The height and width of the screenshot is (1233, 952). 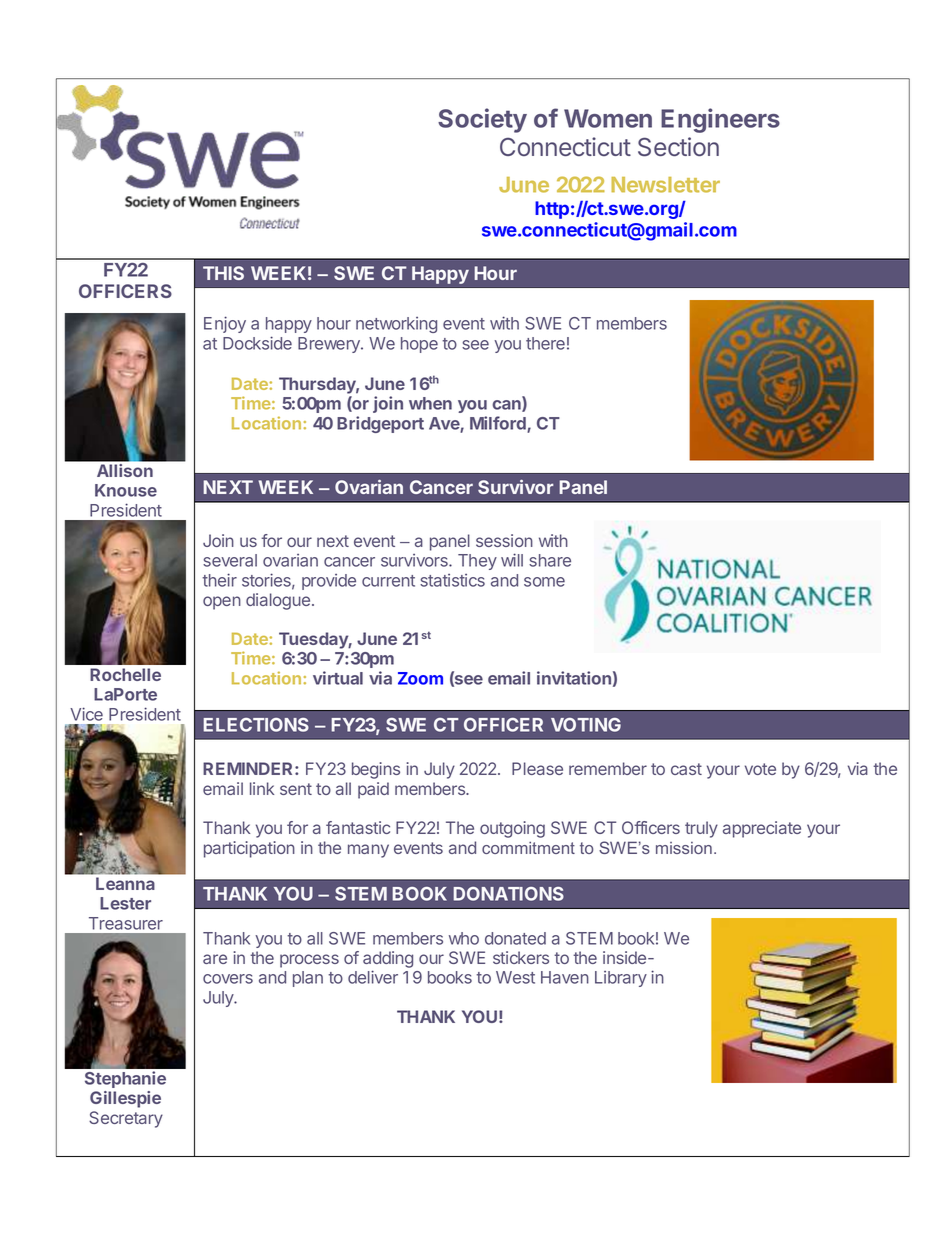 What do you see at coordinates (452, 580) in the screenshot?
I see `statistics` at bounding box center [452, 580].
